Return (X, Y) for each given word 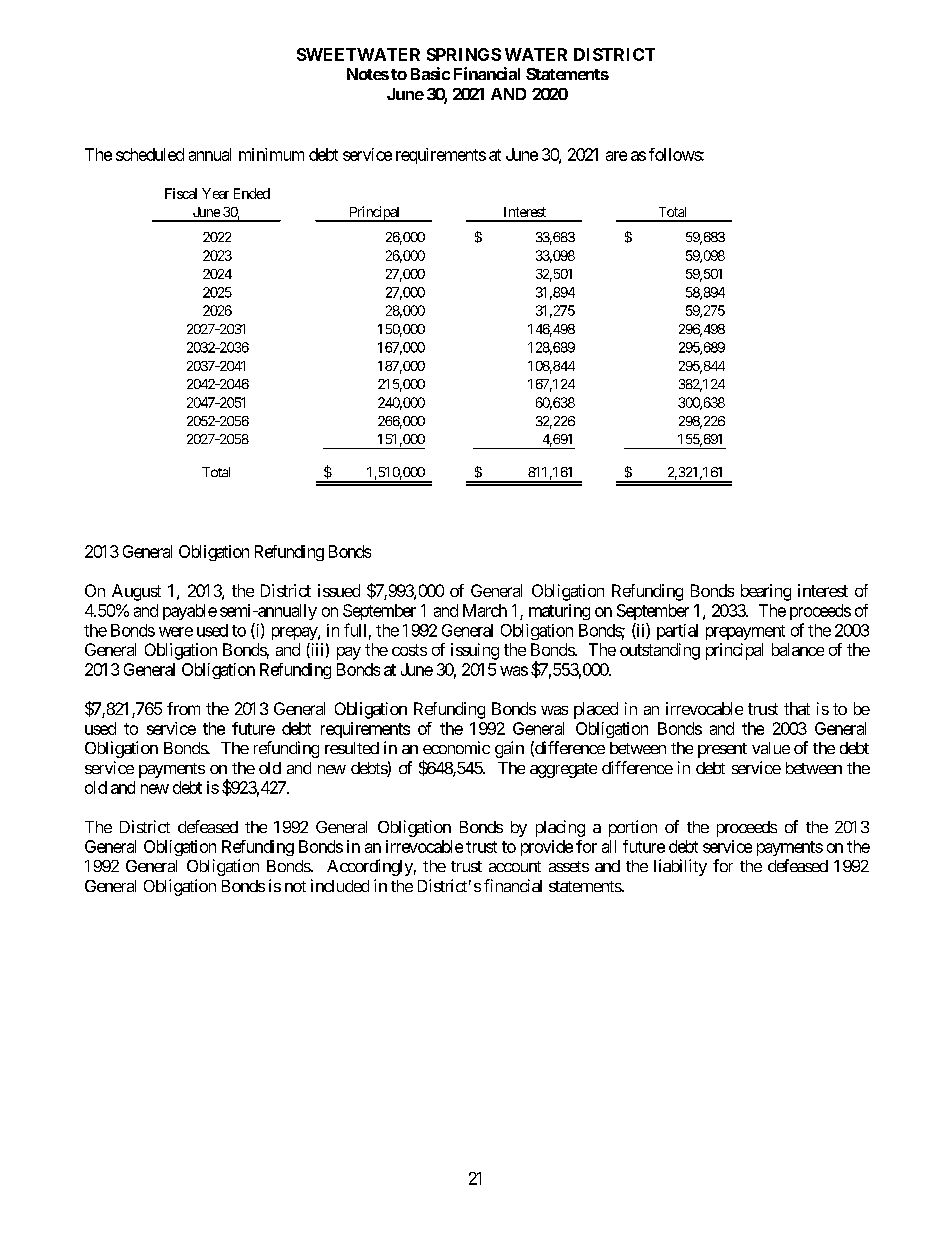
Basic (430, 73)
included (340, 885)
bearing (766, 592)
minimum (271, 154)
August (136, 592)
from (183, 708)
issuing (475, 651)
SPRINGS (464, 54)
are (616, 156)
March (485, 610)
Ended (252, 193)
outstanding (660, 651)
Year (215, 193)
